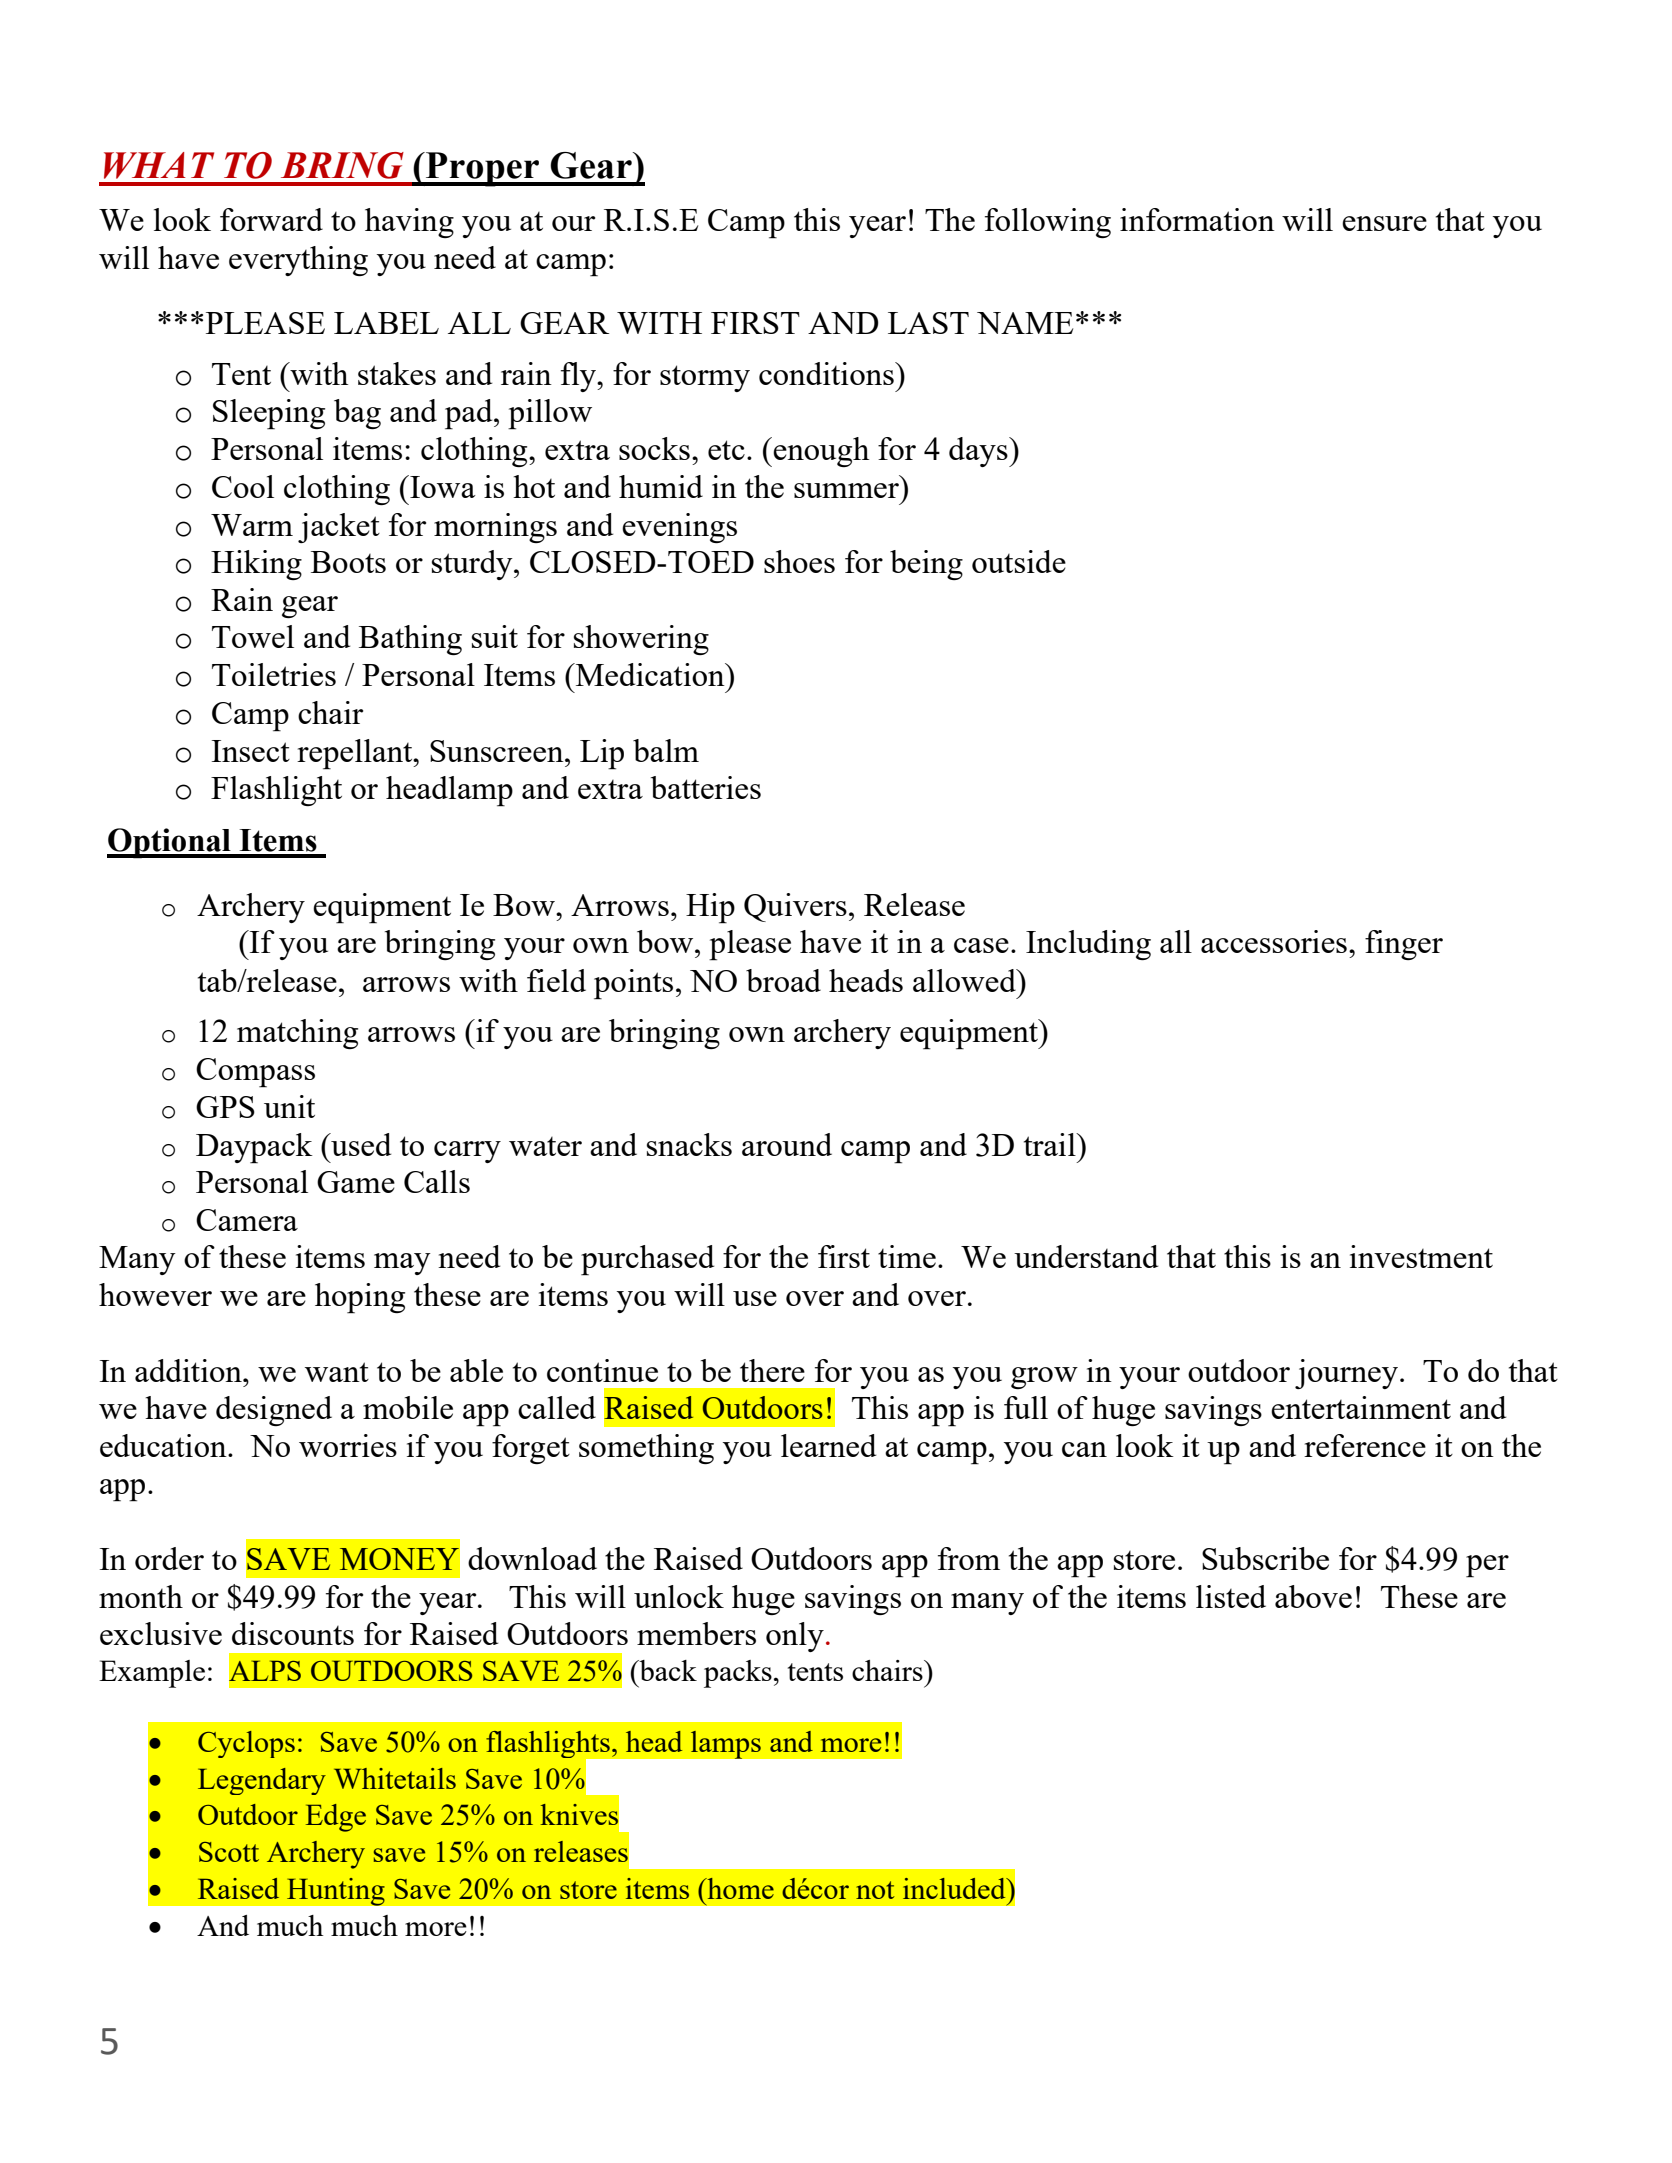 The image size is (1672, 2163). I want to click on Edge, so click(336, 1818).
